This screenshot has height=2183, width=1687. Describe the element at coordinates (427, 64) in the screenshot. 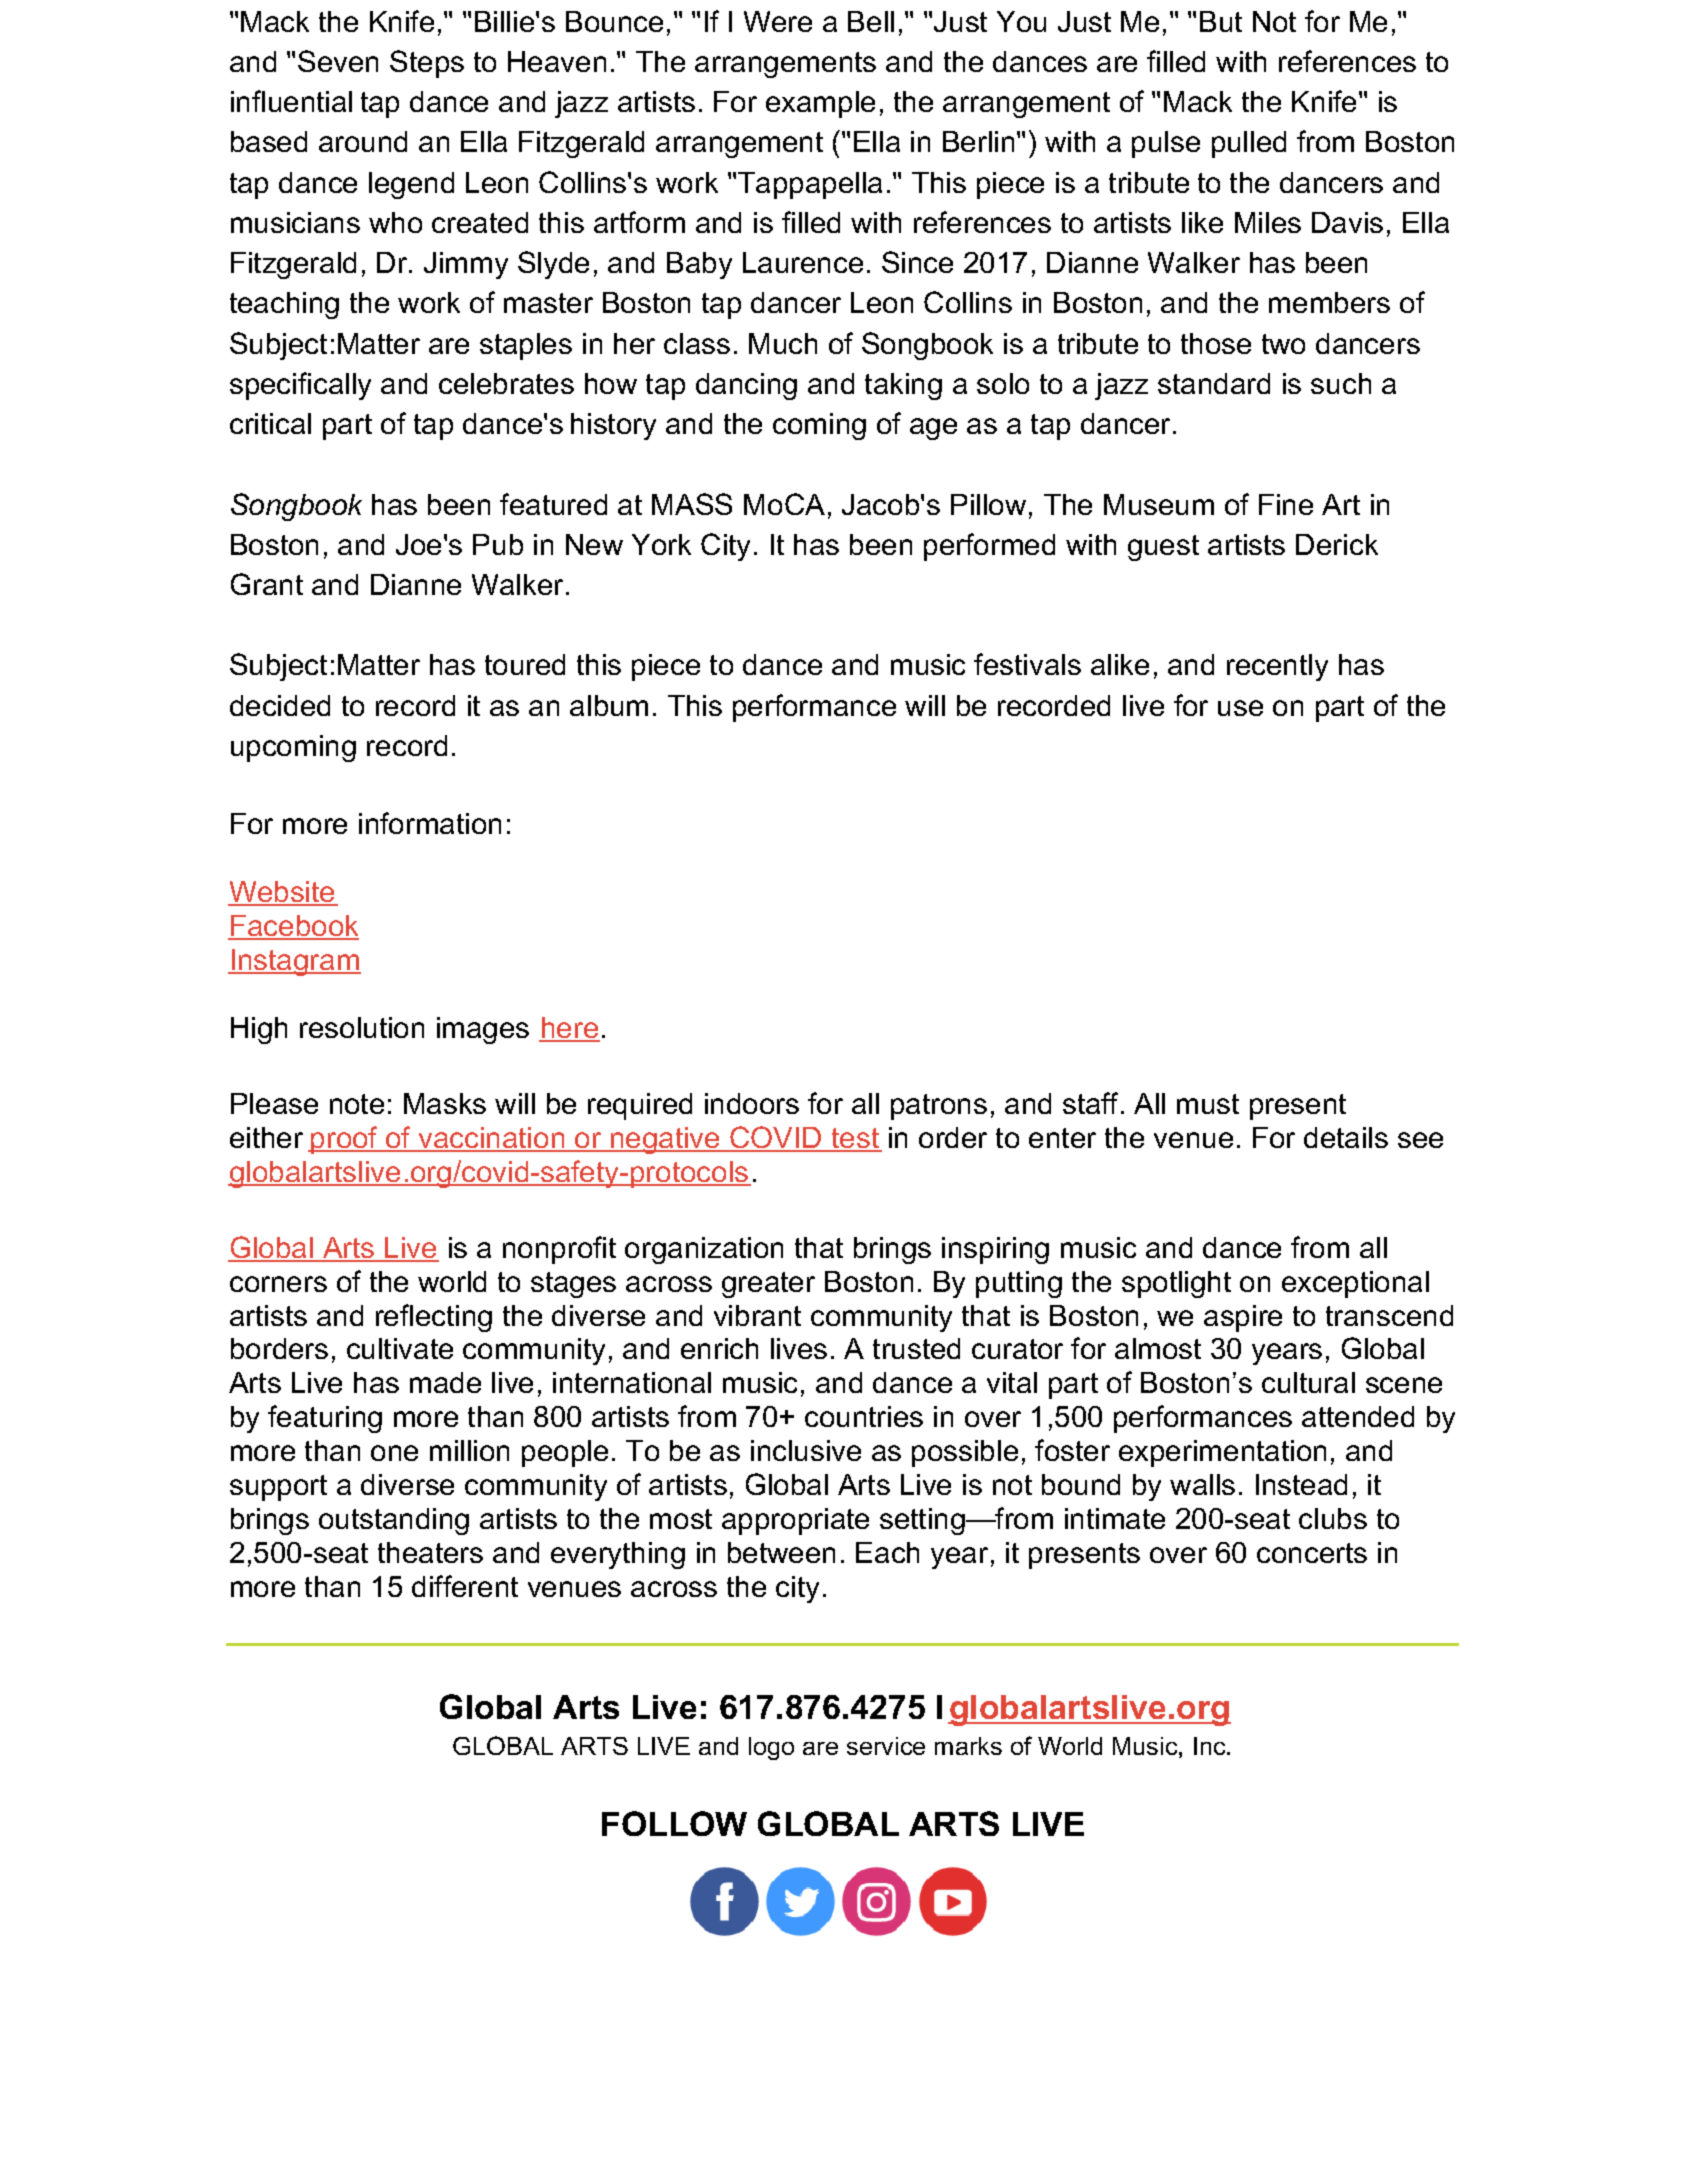

I see `Steps` at that location.
